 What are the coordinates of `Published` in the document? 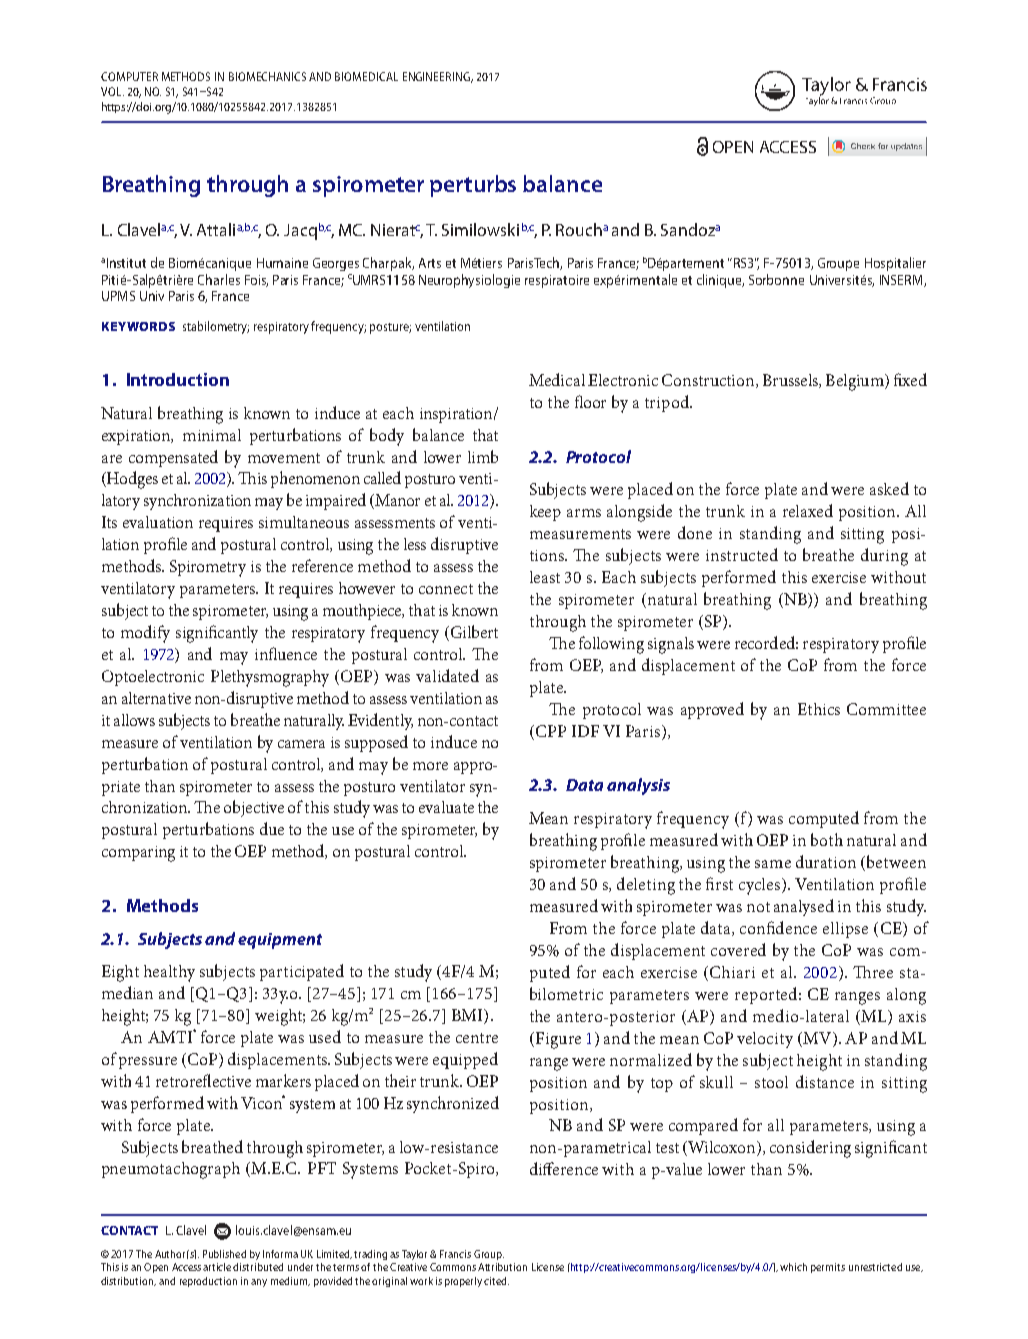 It's located at (224, 1254).
